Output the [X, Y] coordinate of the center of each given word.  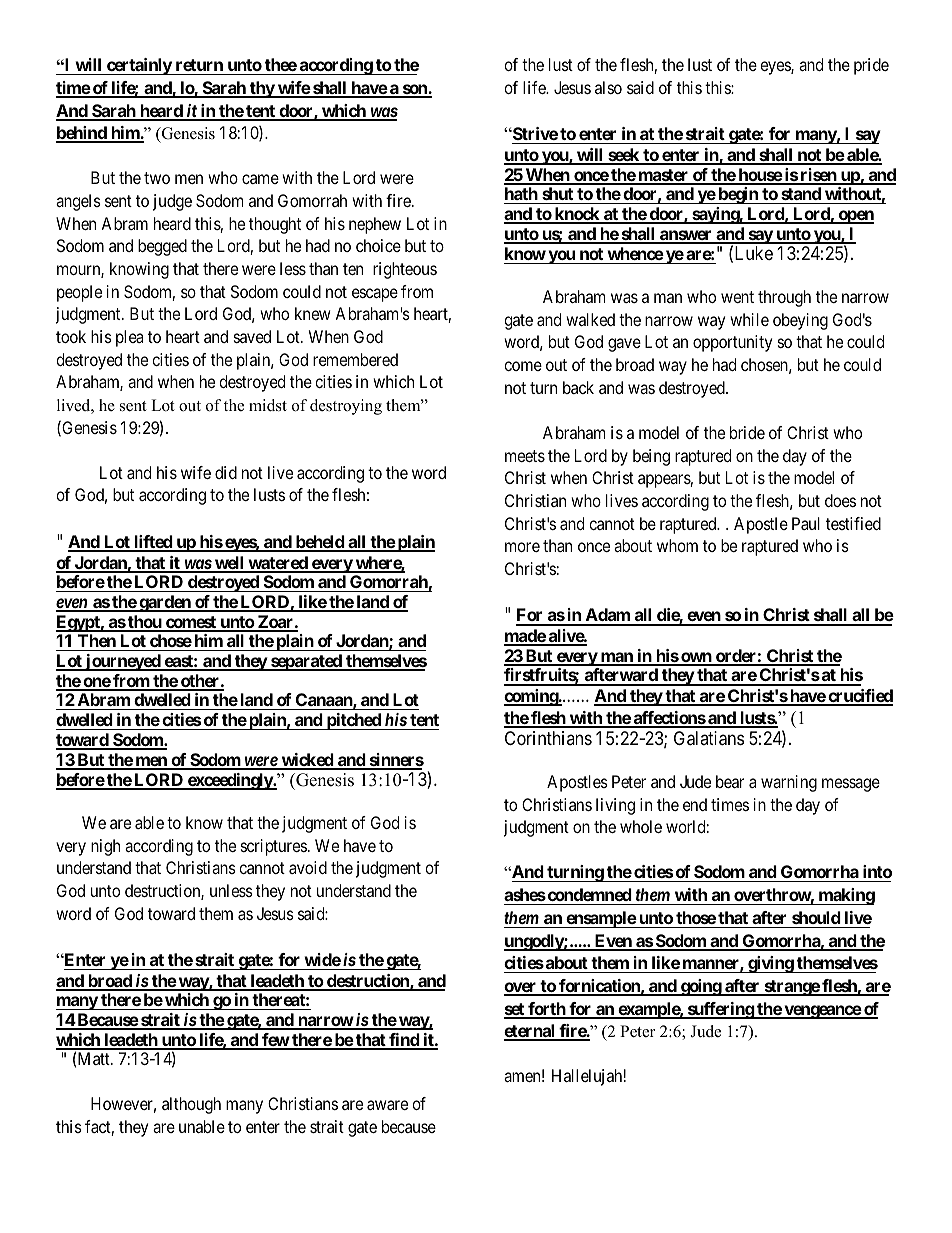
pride [871, 66]
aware [387, 1105]
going [701, 987]
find [404, 1041]
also [608, 87]
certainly [139, 66]
